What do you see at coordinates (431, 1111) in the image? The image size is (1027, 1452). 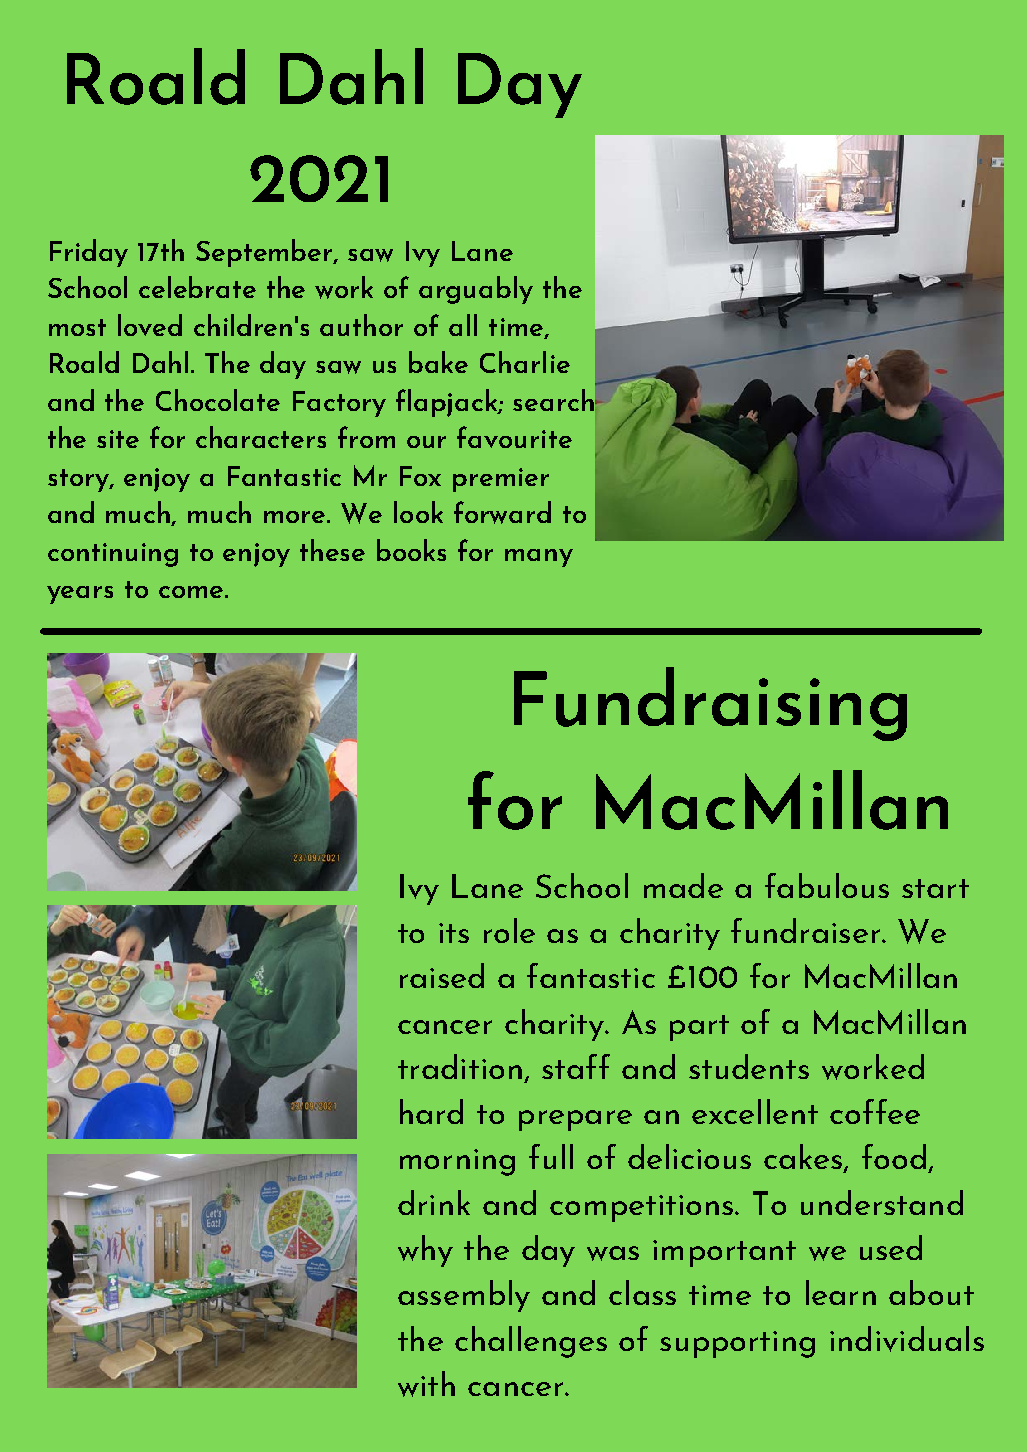 I see `hard` at bounding box center [431, 1111].
